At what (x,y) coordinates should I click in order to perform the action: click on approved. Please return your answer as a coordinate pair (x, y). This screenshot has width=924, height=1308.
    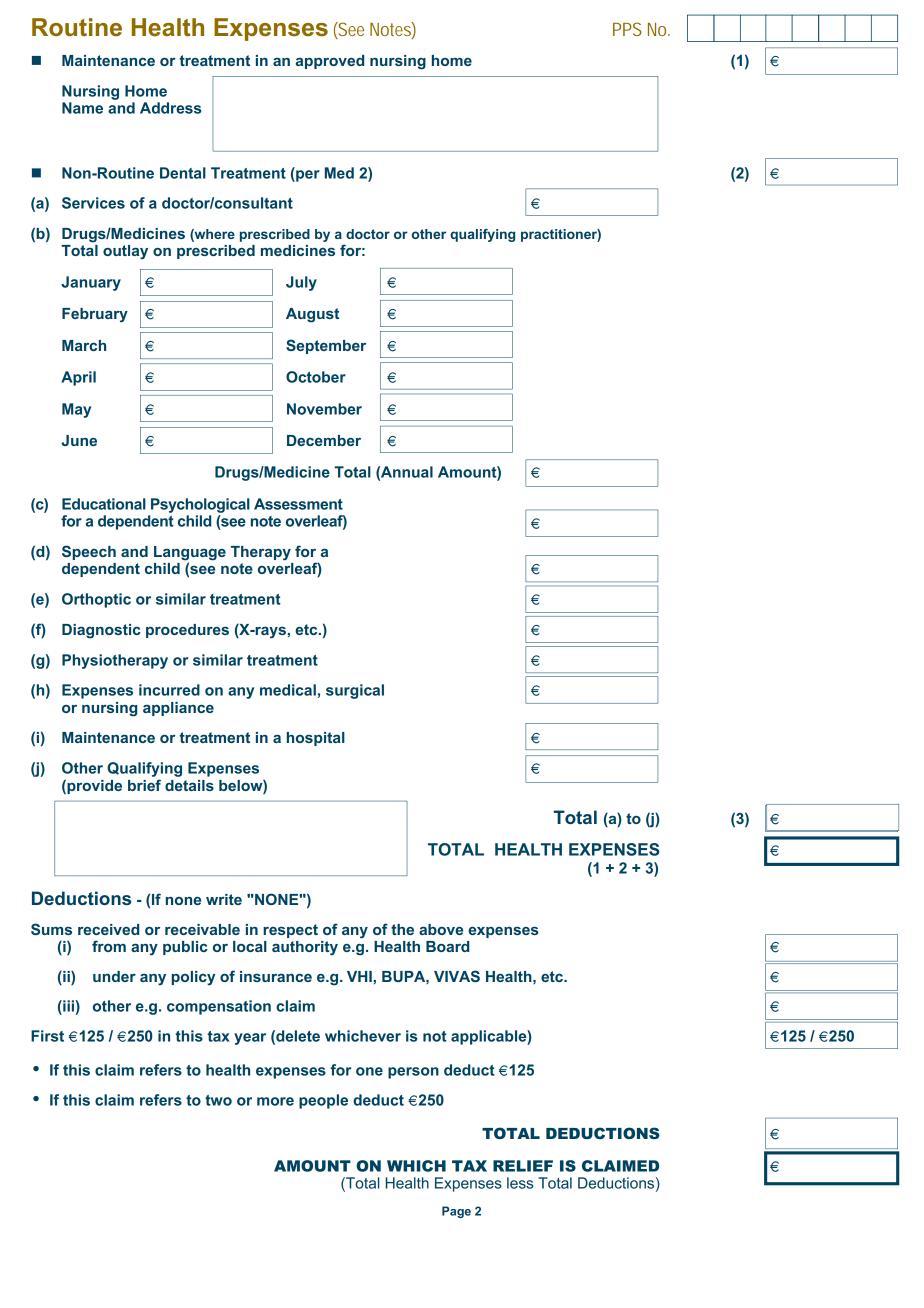
    Looking at the image, I should click on (330, 62).
